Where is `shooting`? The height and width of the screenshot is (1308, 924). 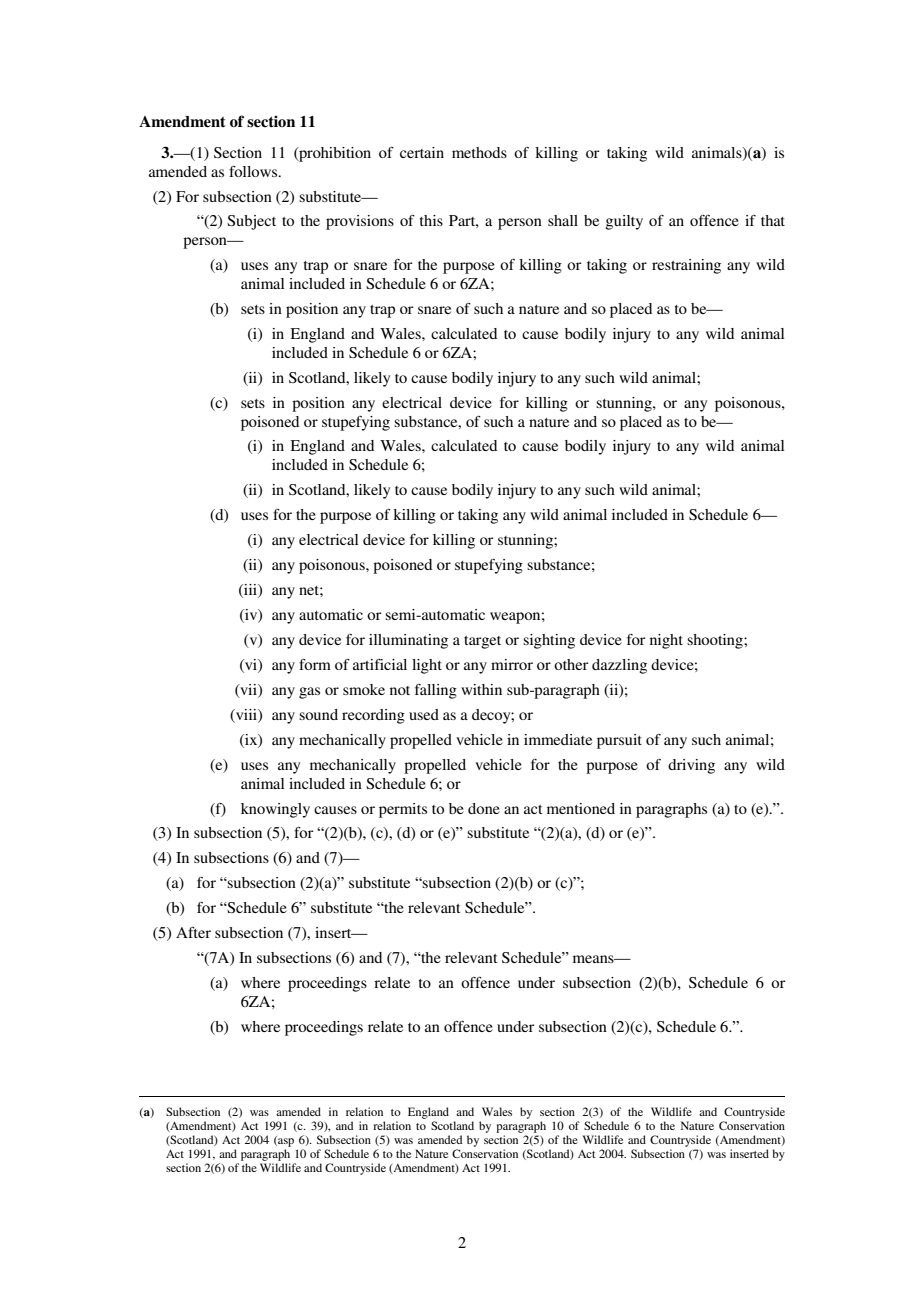
shooting is located at coordinates (716, 641).
